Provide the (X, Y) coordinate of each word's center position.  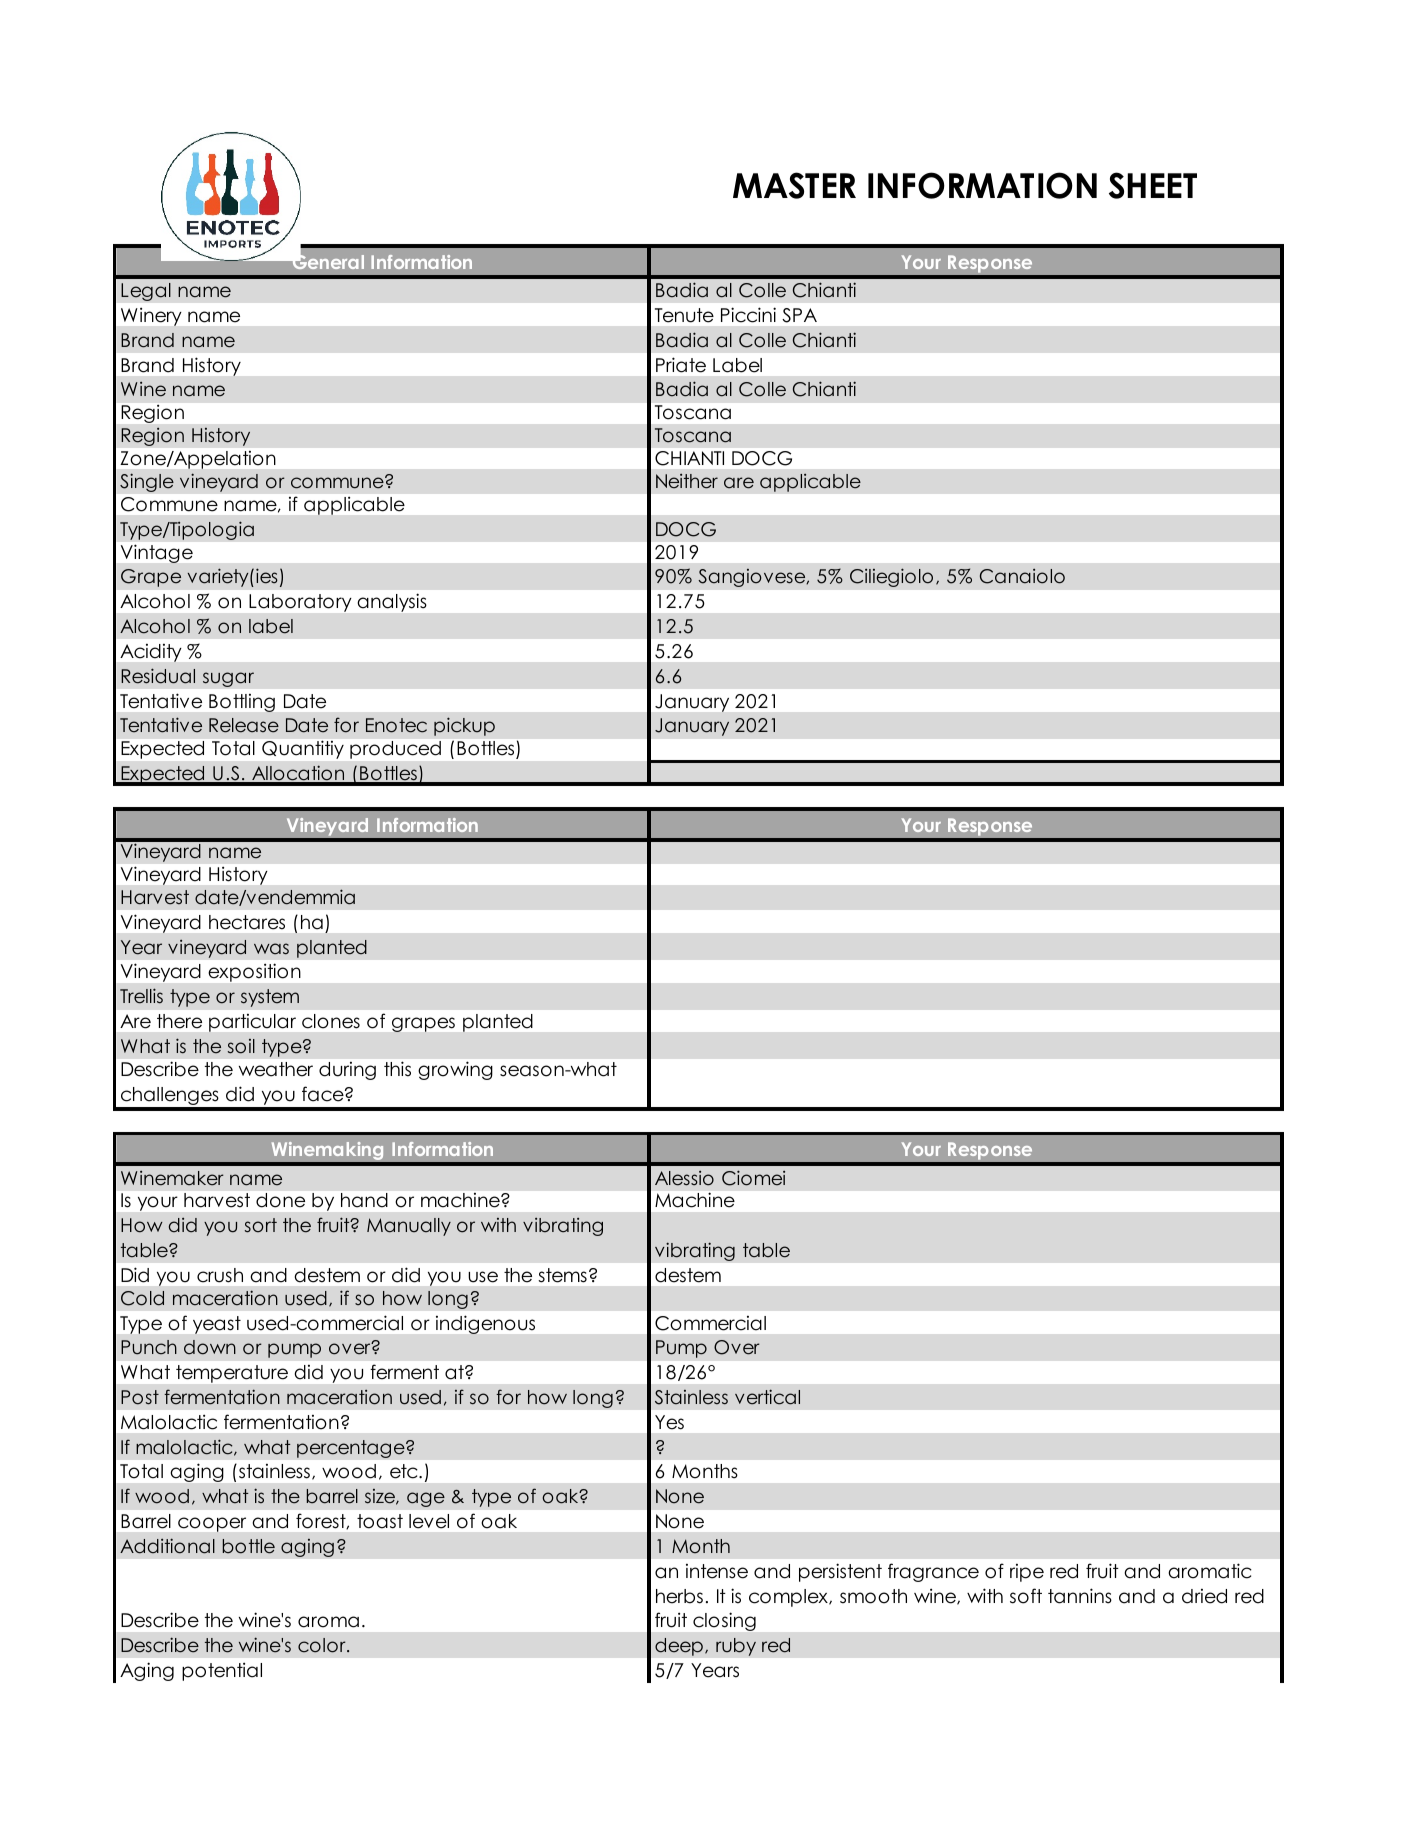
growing (455, 1070)
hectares (247, 922)
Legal (146, 292)
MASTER (794, 185)
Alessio (684, 1178)
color (323, 1645)
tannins (1080, 1596)
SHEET (1153, 185)
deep (679, 1647)
